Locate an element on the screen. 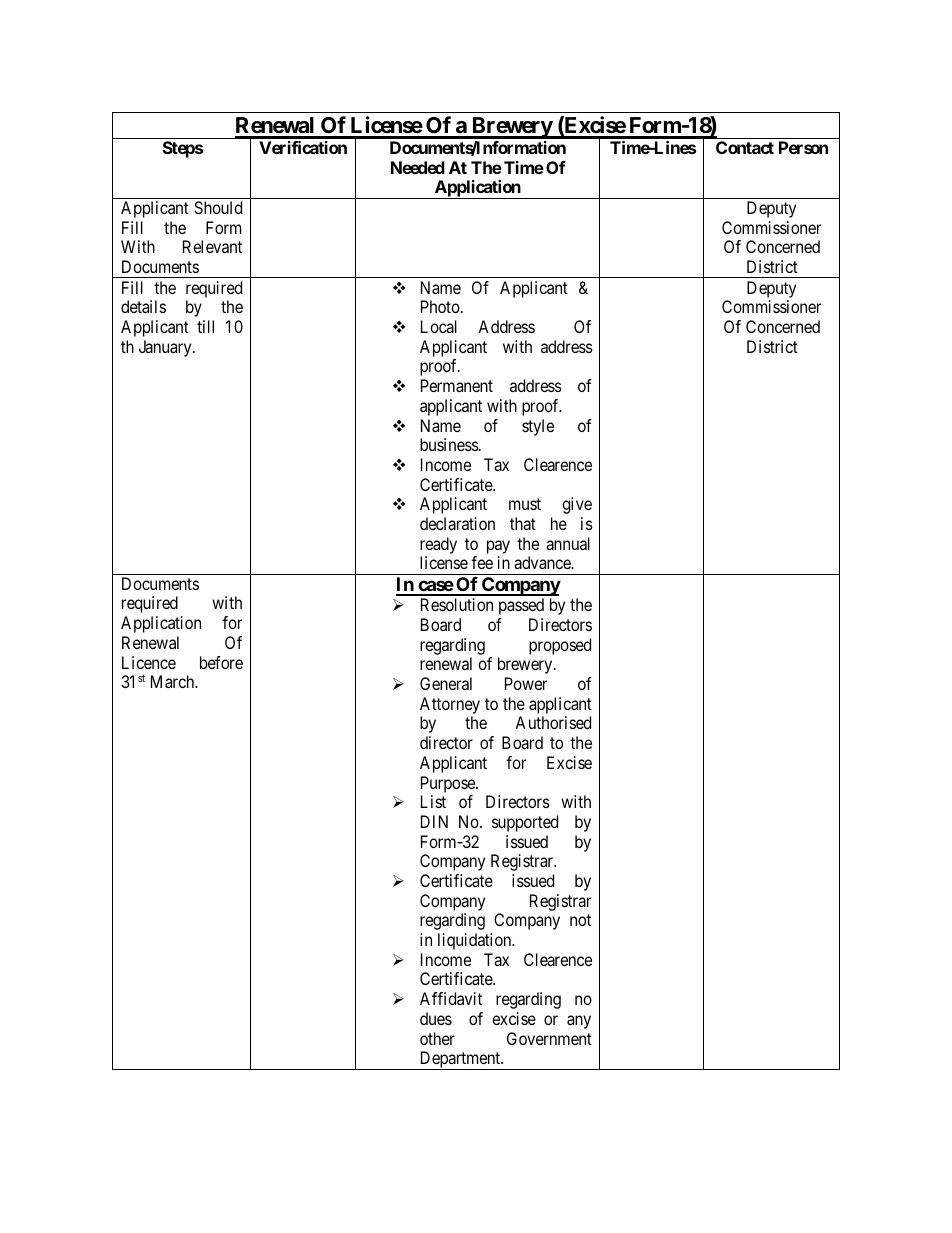 This screenshot has width=952, height=1233. proposed is located at coordinates (560, 646).
